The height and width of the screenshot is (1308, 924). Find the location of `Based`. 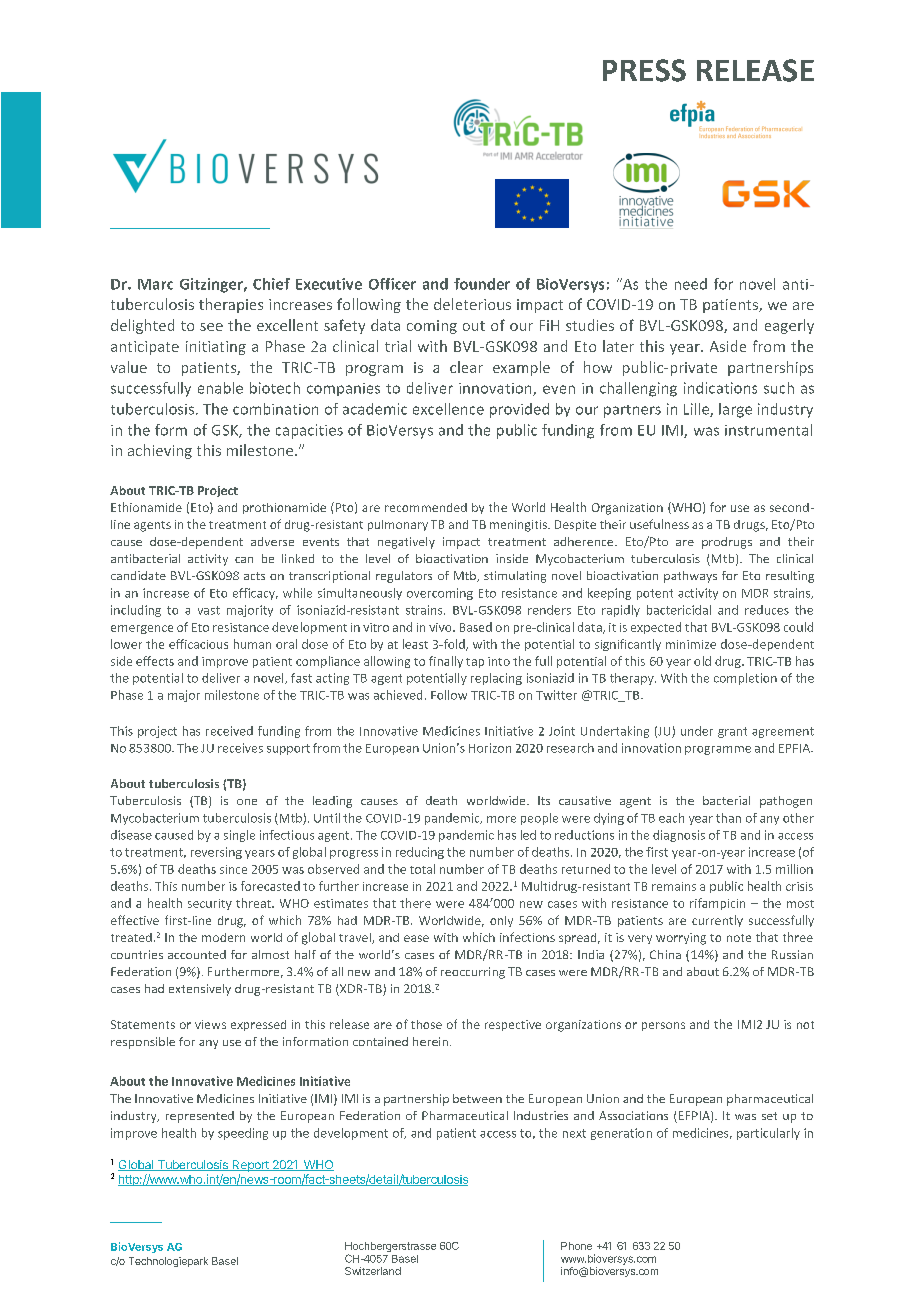

Based is located at coordinates (476, 627).
